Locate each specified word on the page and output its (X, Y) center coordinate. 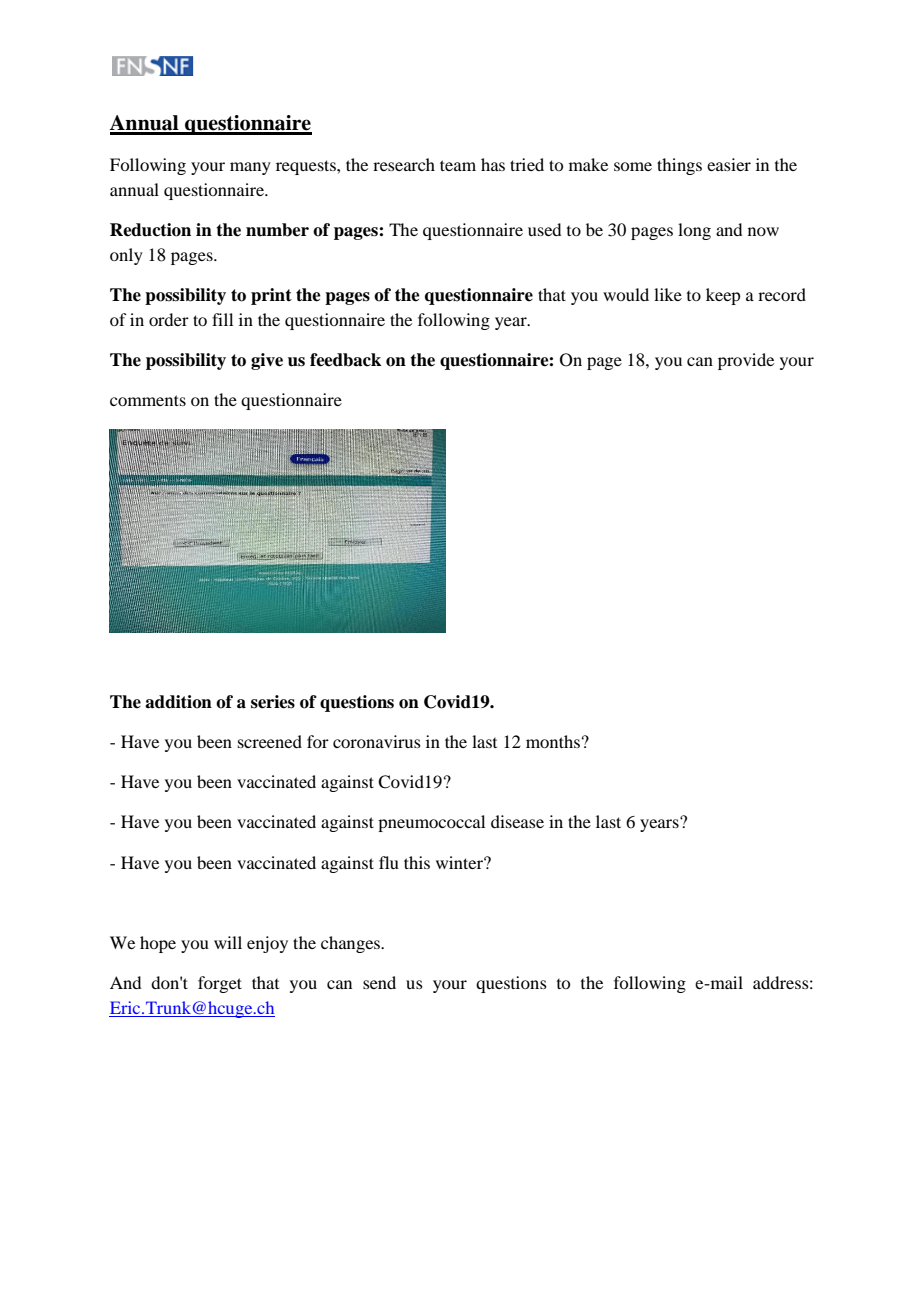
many (250, 168)
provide (746, 361)
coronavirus (377, 741)
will (228, 942)
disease (517, 821)
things (679, 166)
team (458, 165)
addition (178, 702)
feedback (345, 360)
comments (148, 400)
